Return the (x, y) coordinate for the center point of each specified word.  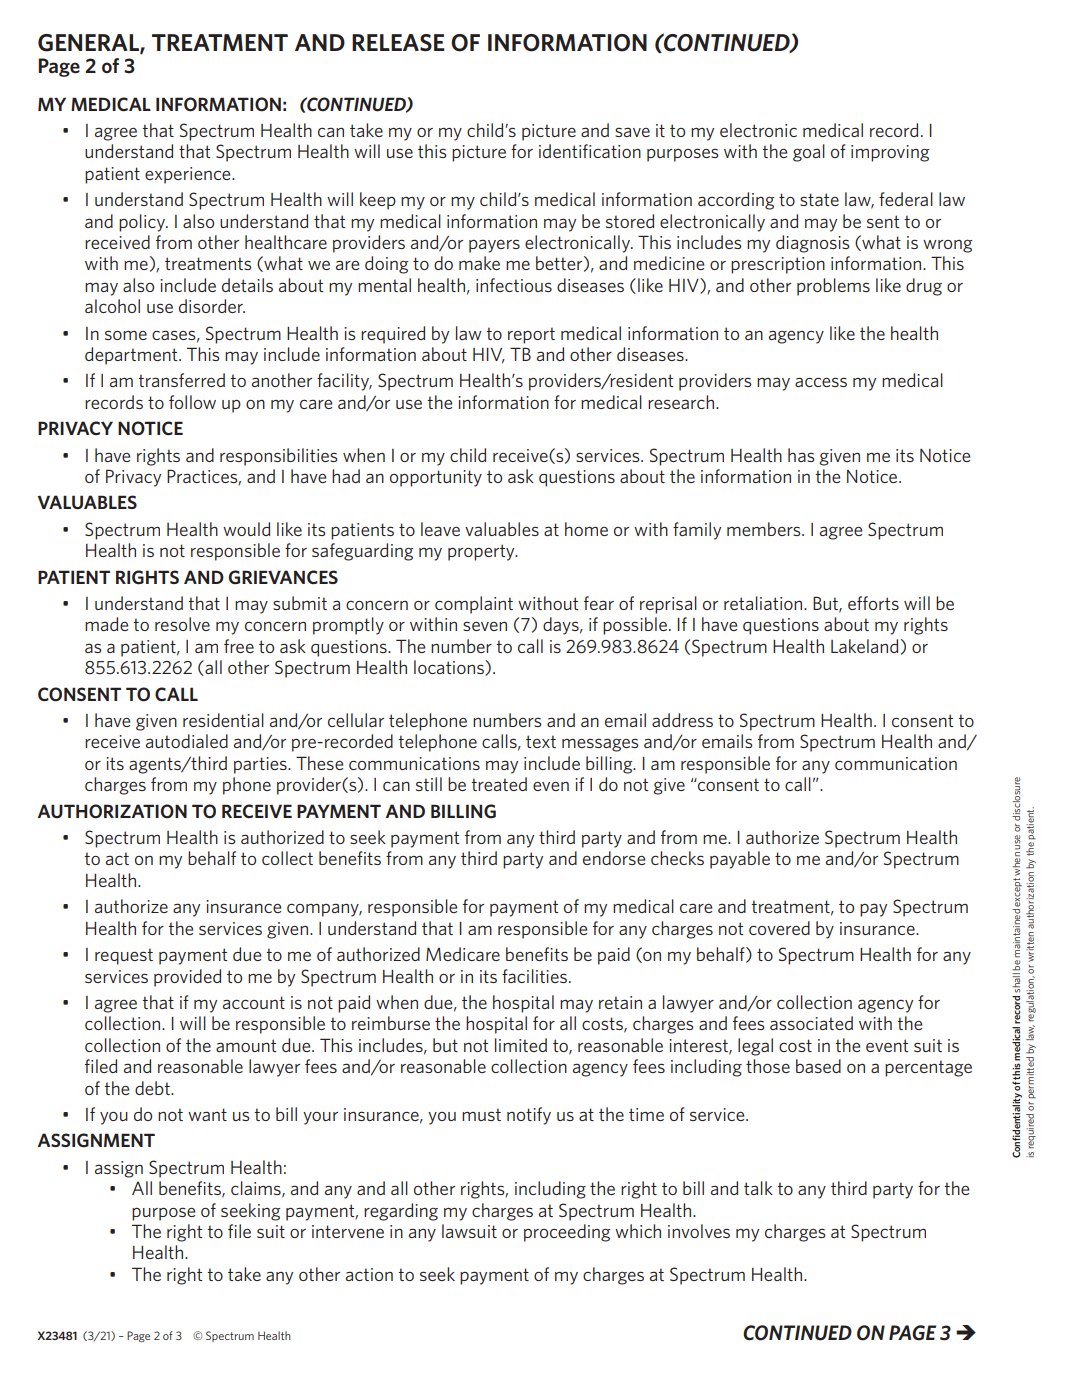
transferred (181, 380)
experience (189, 175)
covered (779, 928)
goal (809, 153)
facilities (534, 976)
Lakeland (864, 646)
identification (590, 151)
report (531, 335)
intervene (348, 1231)
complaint (474, 605)
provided (187, 978)
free (239, 646)
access (821, 382)
